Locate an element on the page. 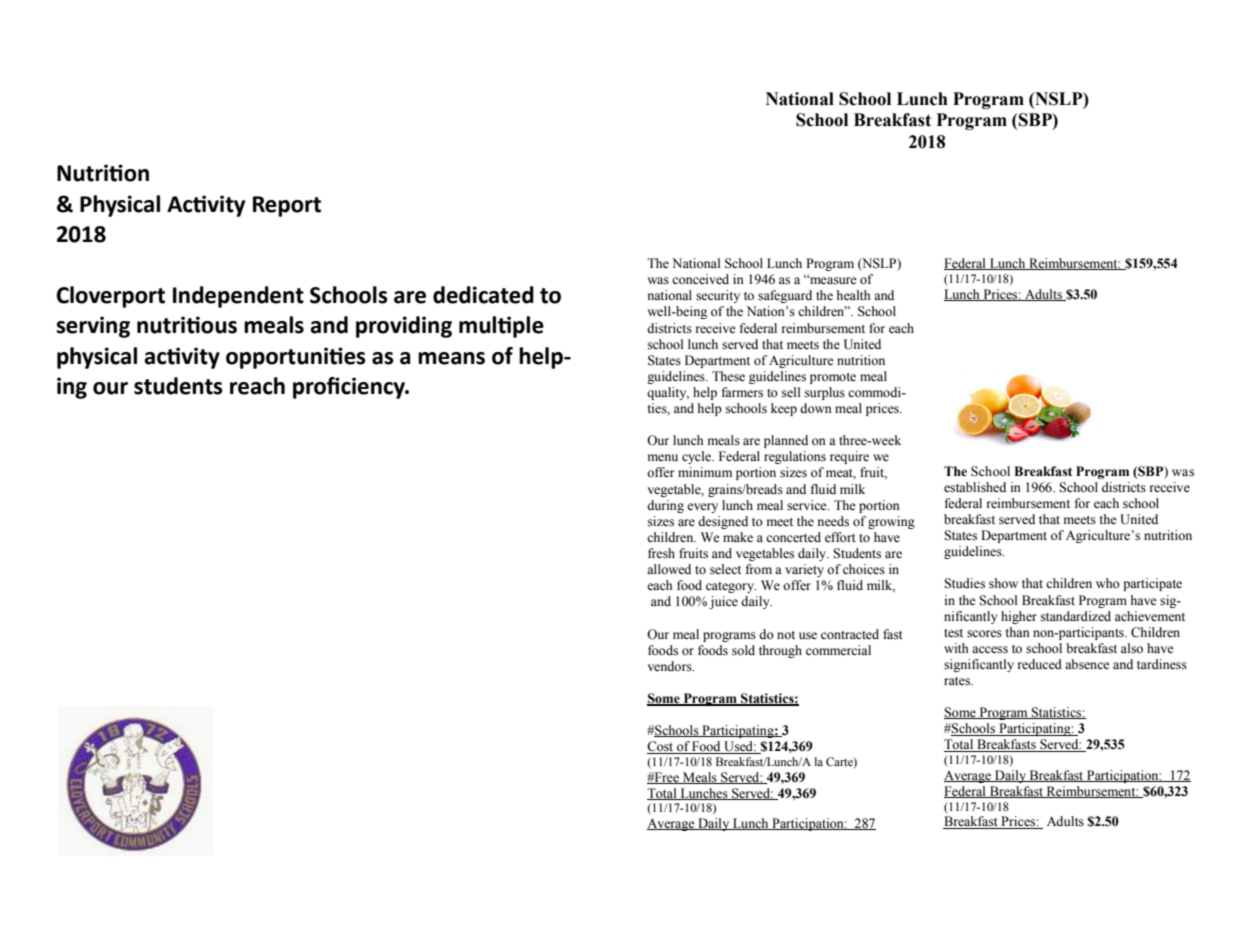 The width and height of the page is (1233, 952). menu is located at coordinates (663, 457).
